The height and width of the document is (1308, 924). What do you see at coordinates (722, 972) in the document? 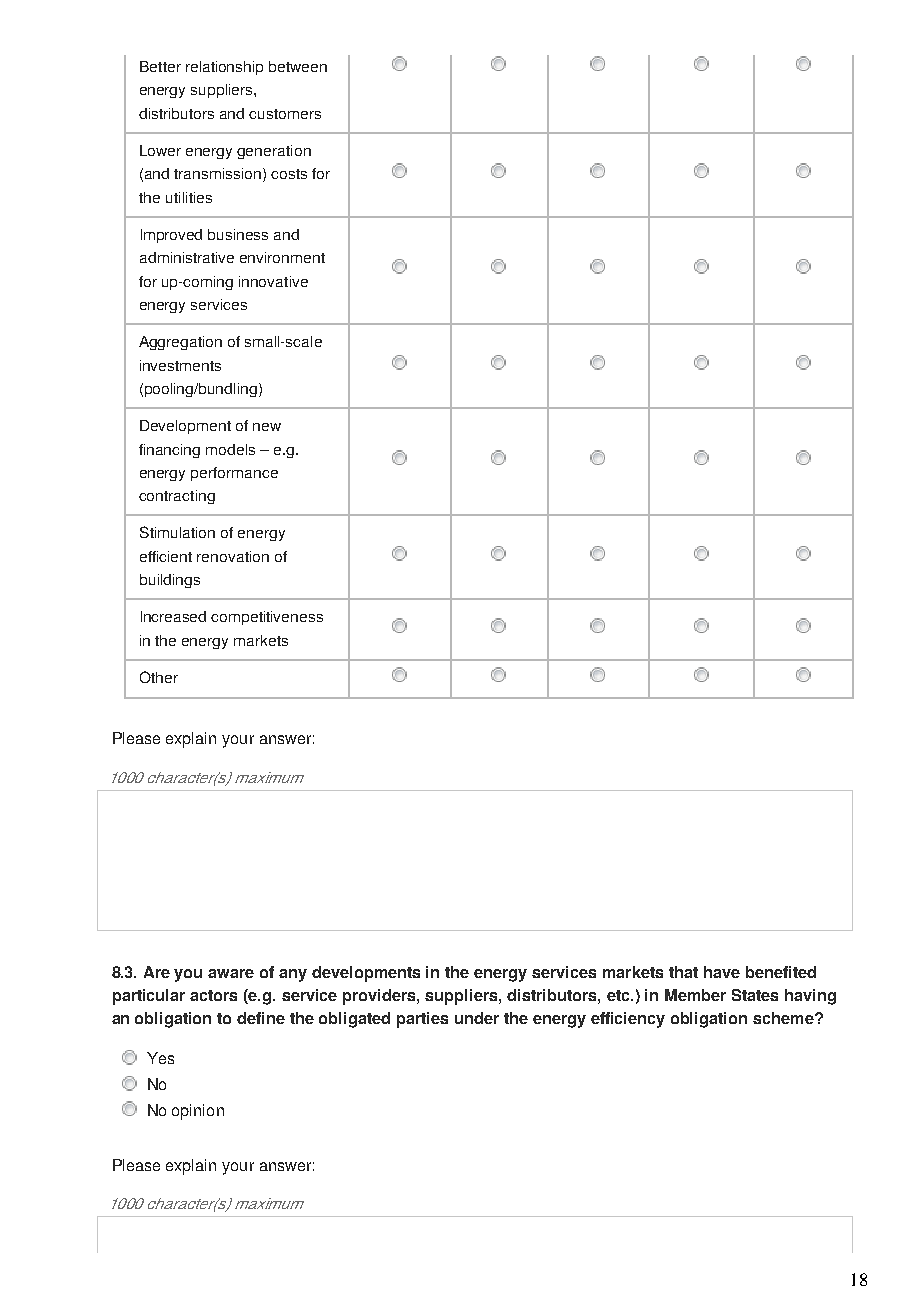
I see `have` at bounding box center [722, 972].
